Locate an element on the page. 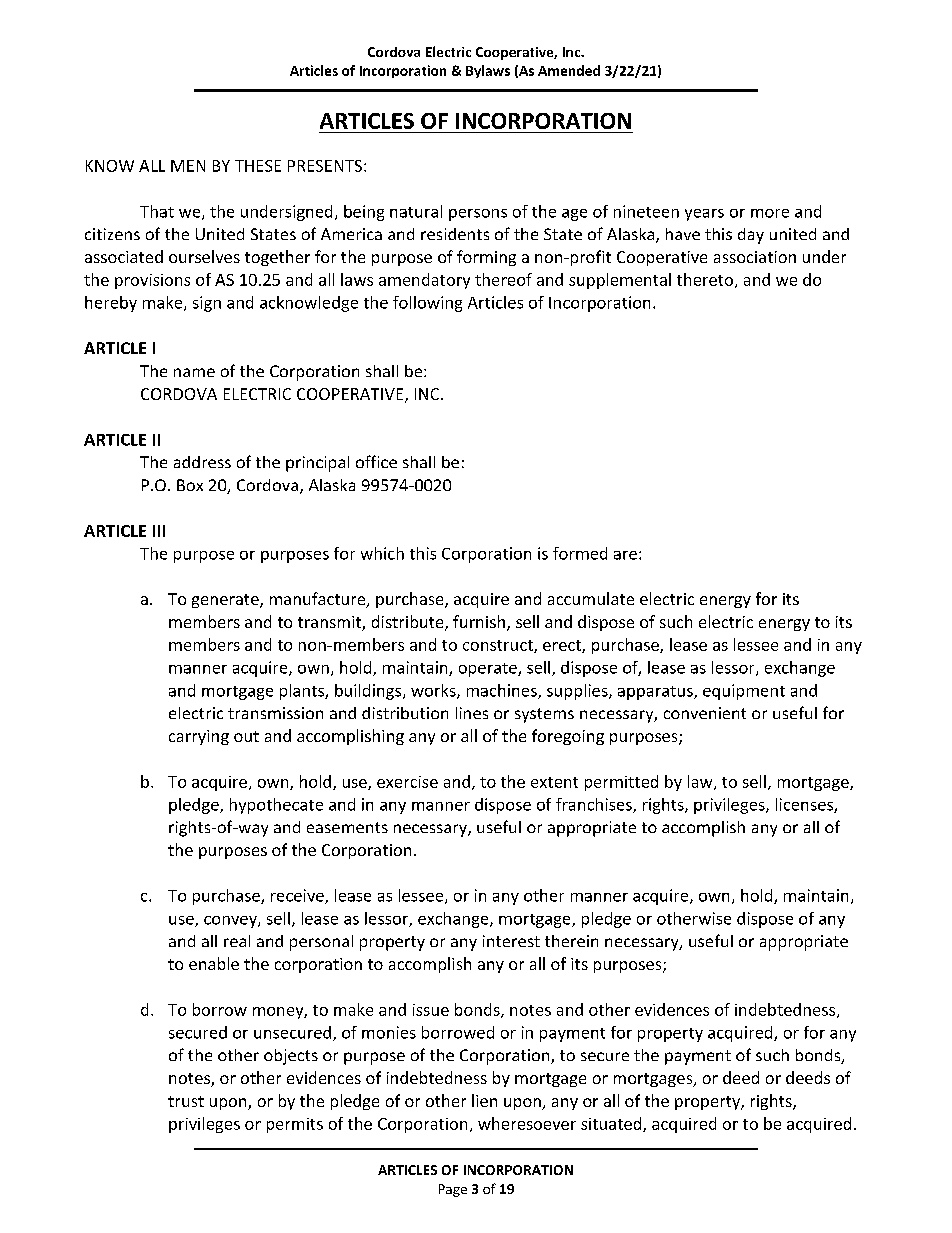 This page has width=952, height=1233. trust is located at coordinates (186, 1101).
